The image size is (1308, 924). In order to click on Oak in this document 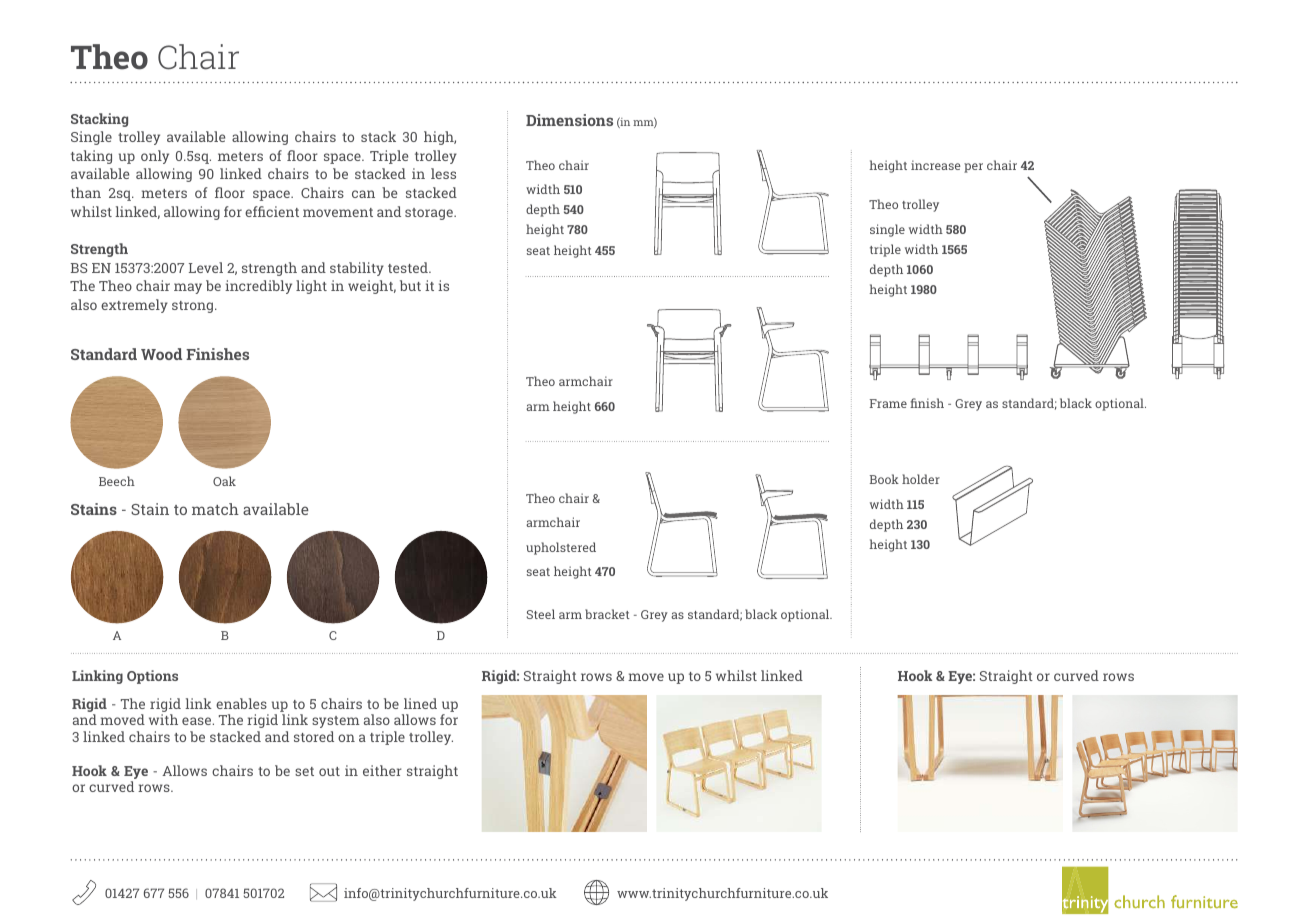, I will do `click(224, 481)`.
